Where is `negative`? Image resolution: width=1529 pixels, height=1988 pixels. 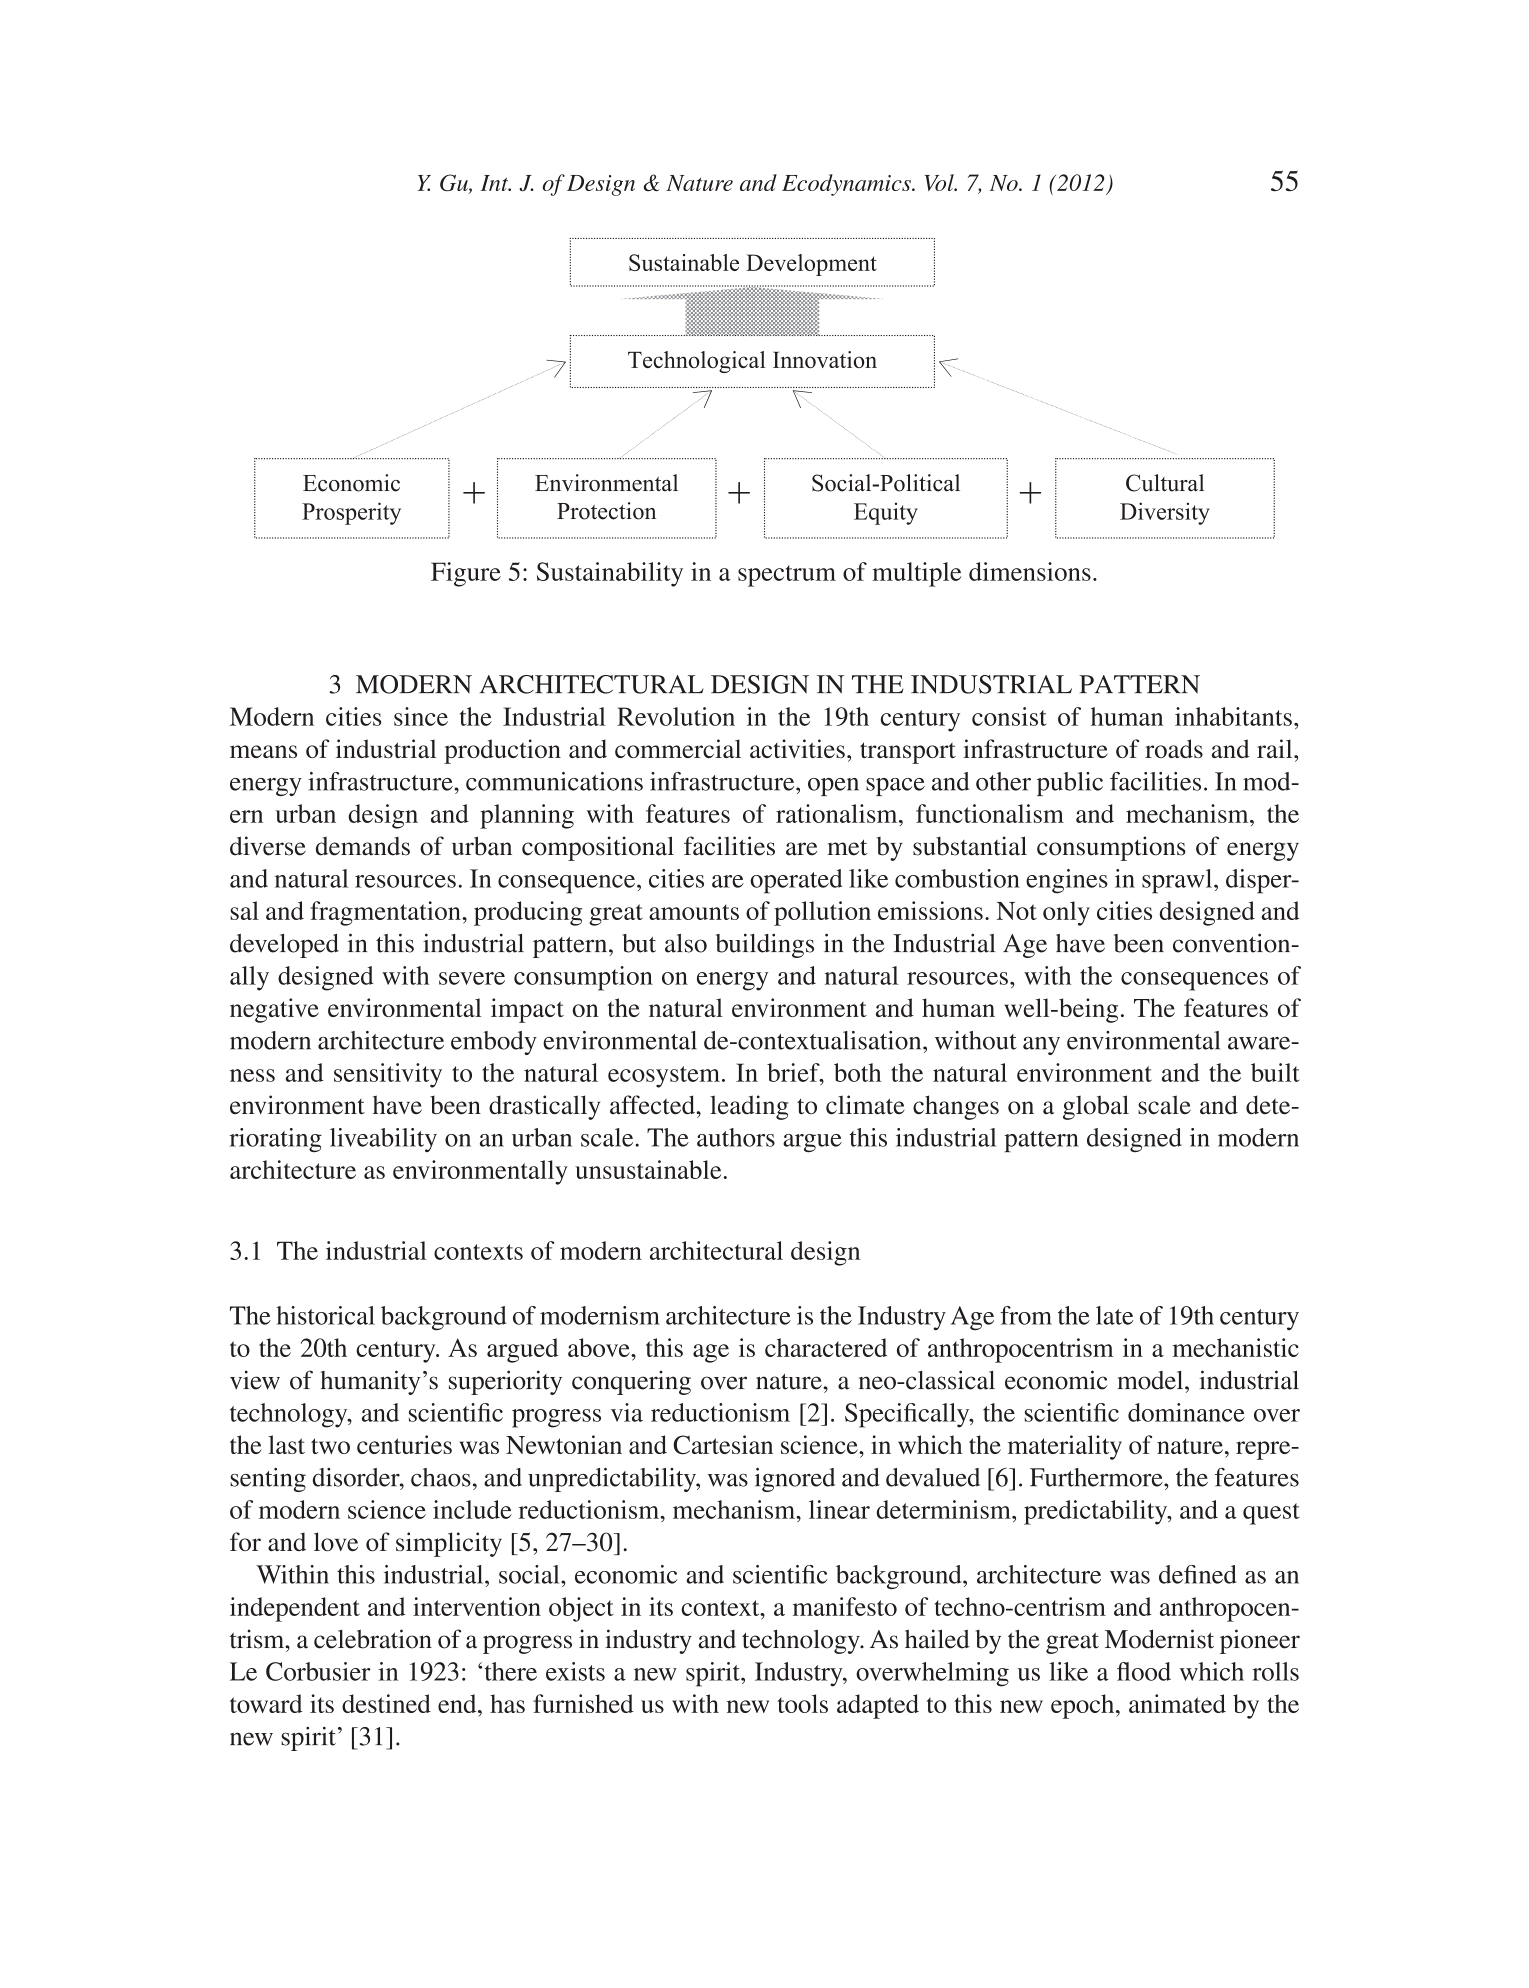
negative is located at coordinates (274, 1010).
